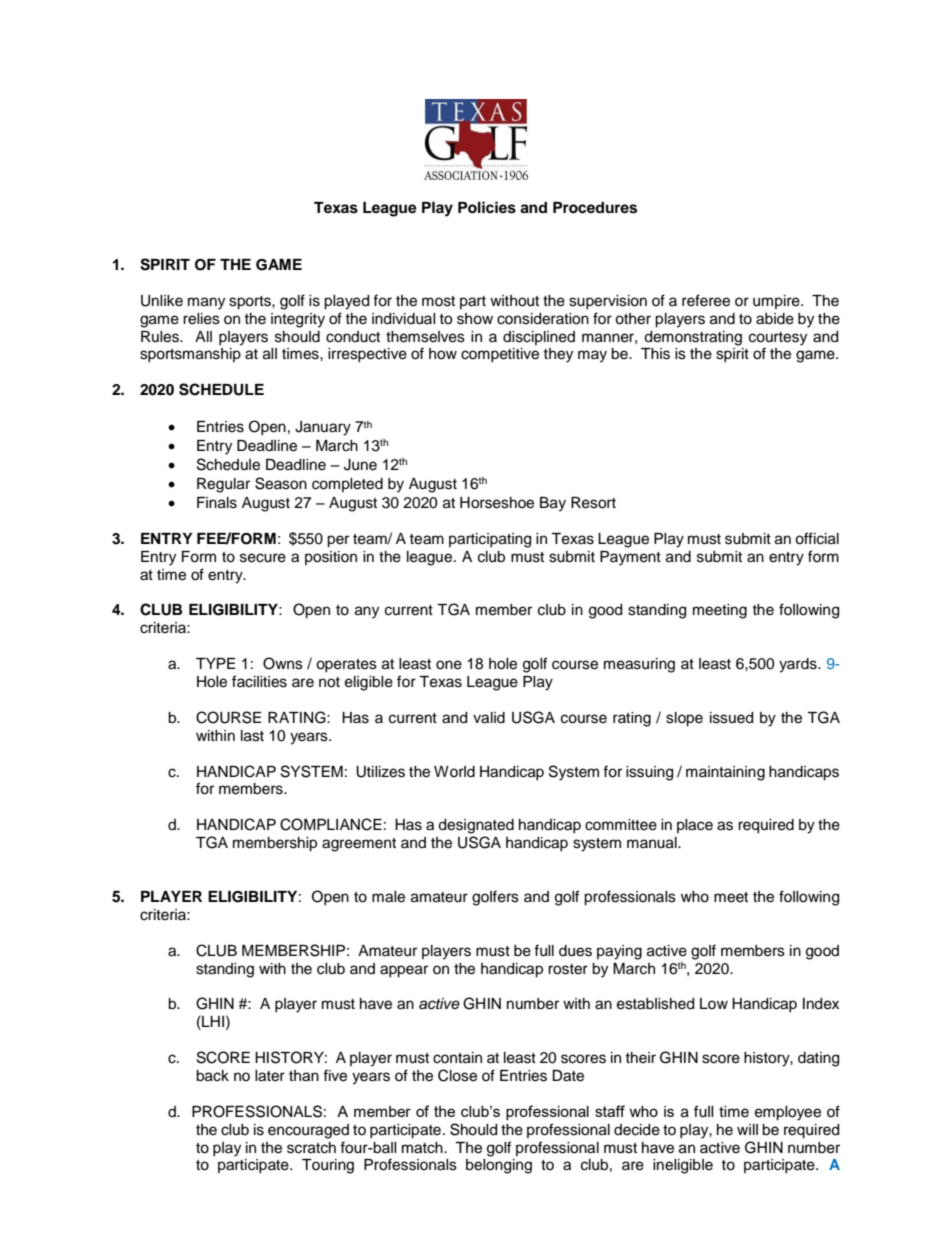  I want to click on Policies, so click(487, 207).
